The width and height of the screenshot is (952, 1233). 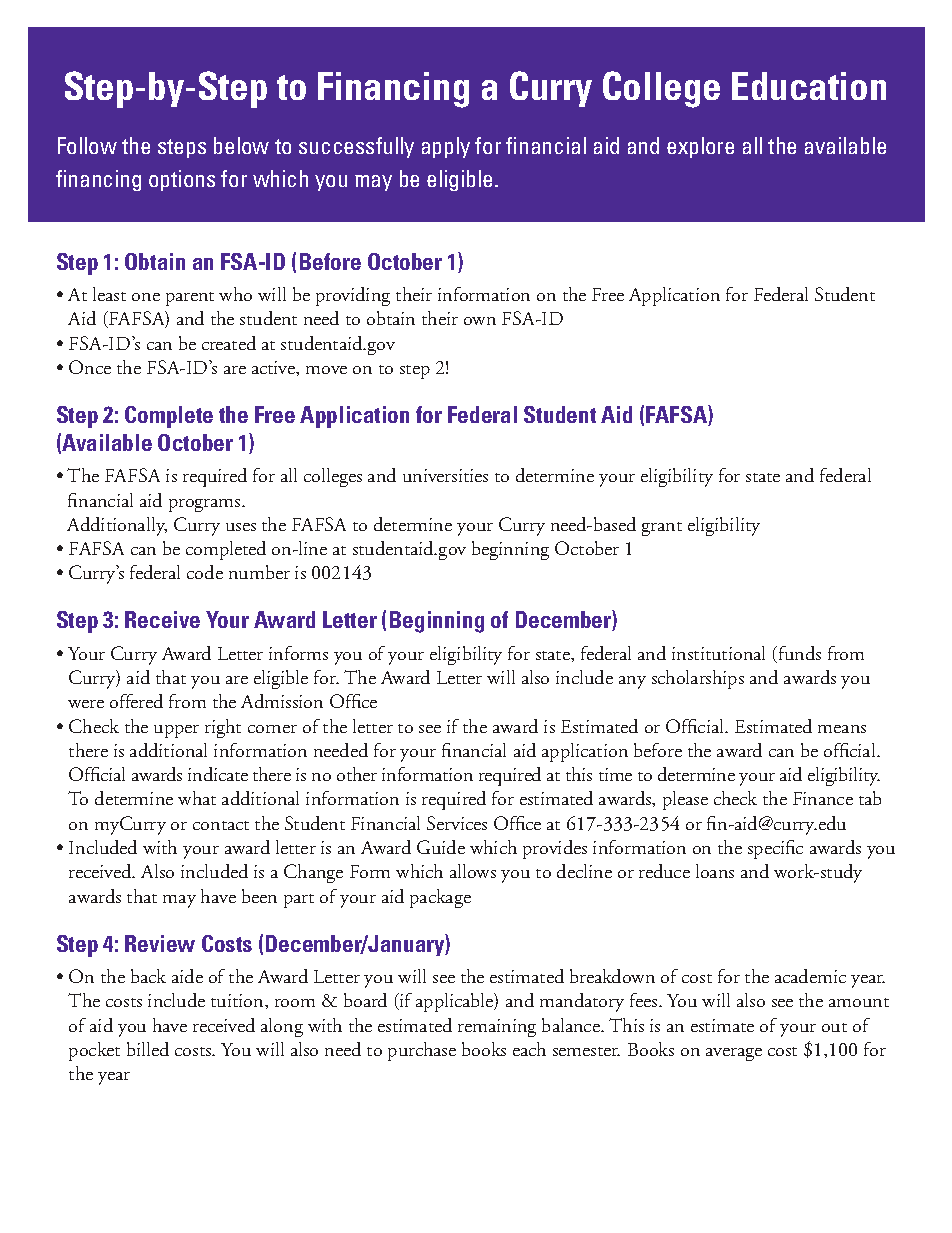 What do you see at coordinates (241, 145) in the screenshot?
I see `below` at bounding box center [241, 145].
